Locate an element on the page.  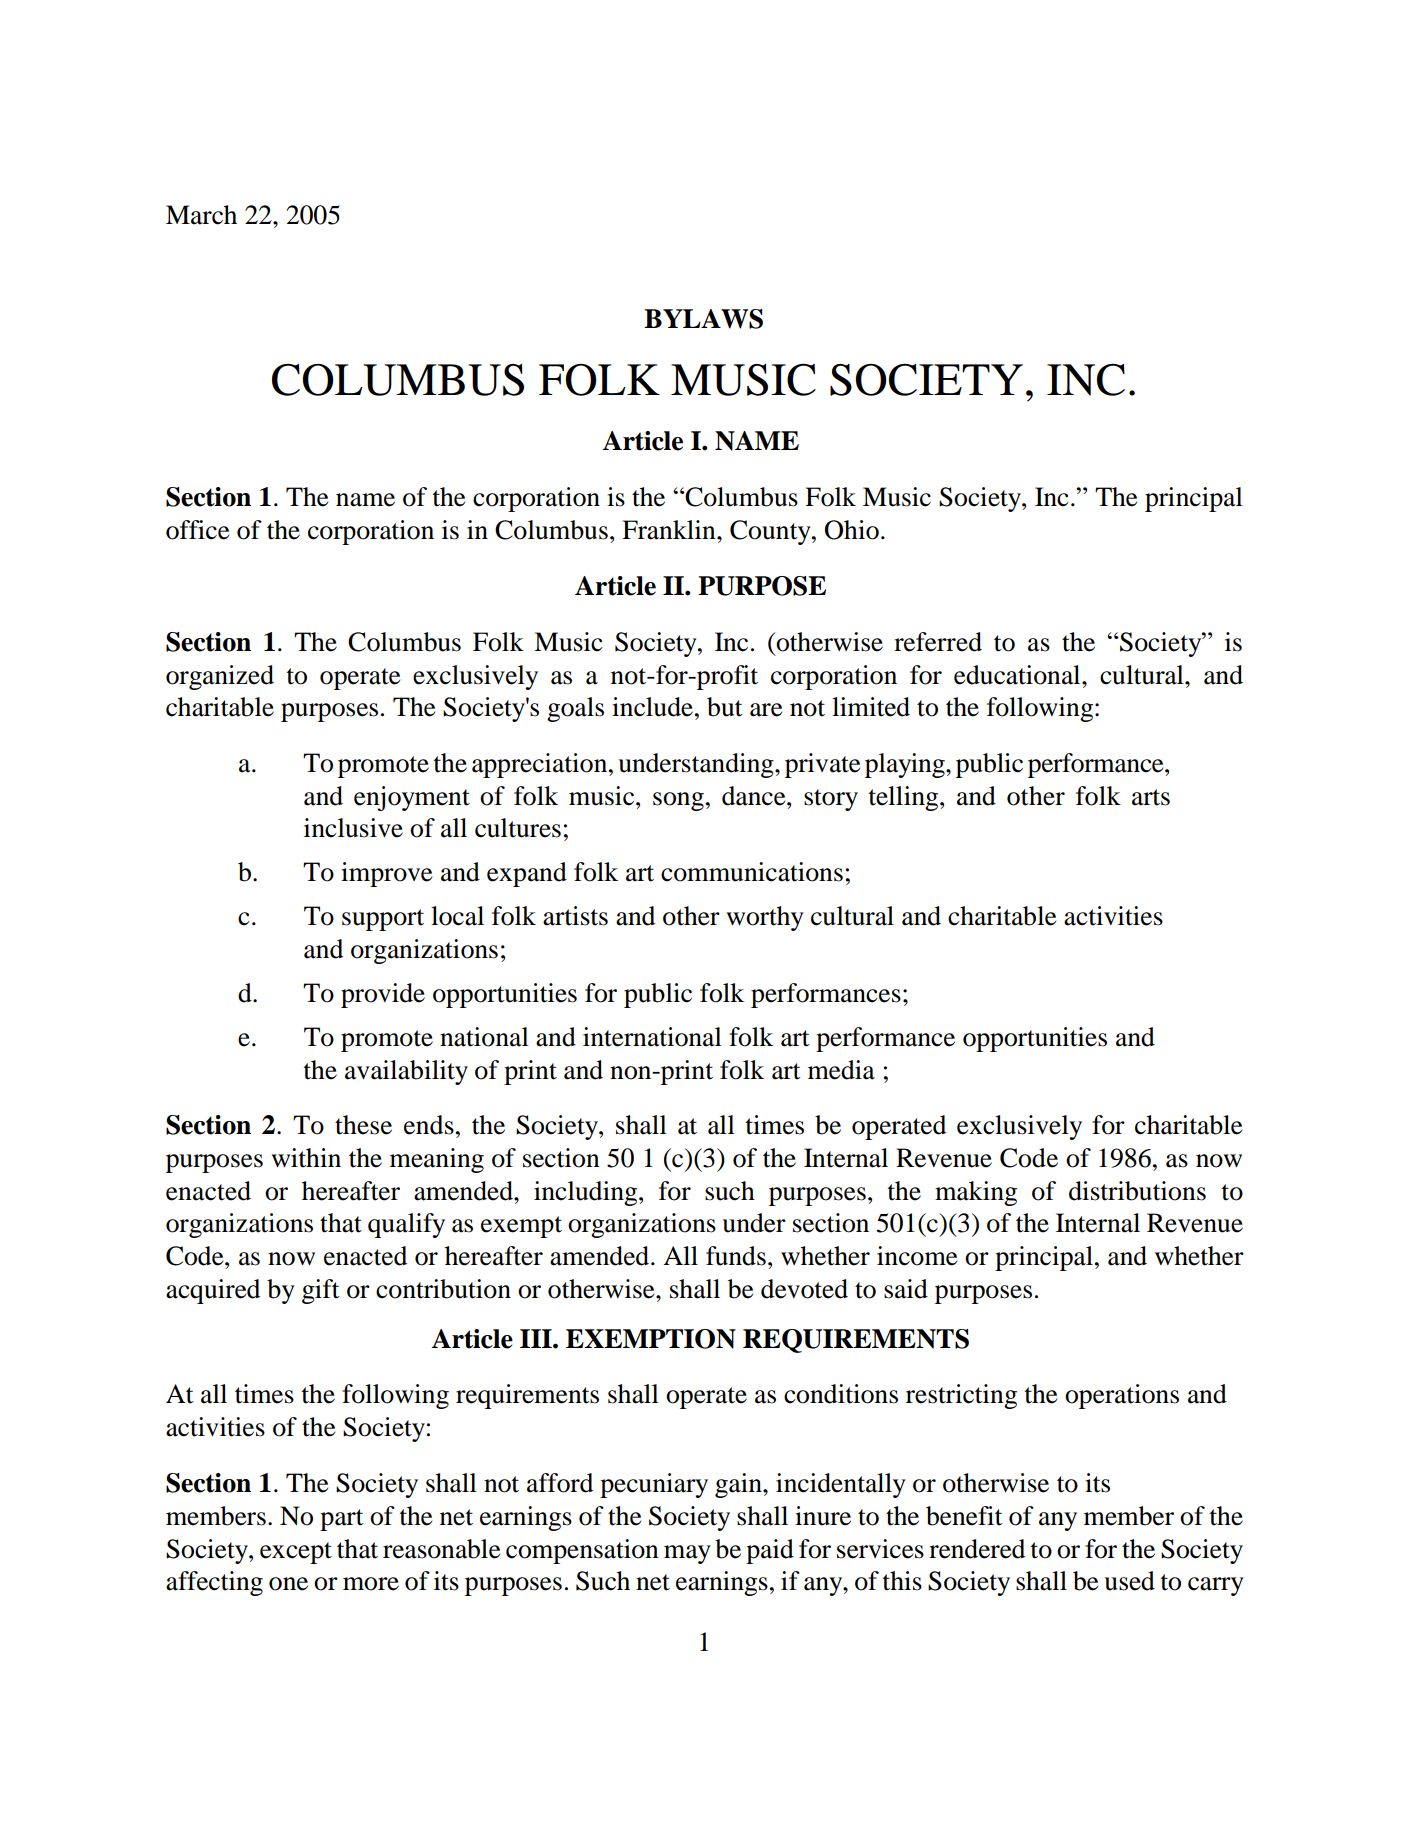
used is located at coordinates (1129, 1581).
